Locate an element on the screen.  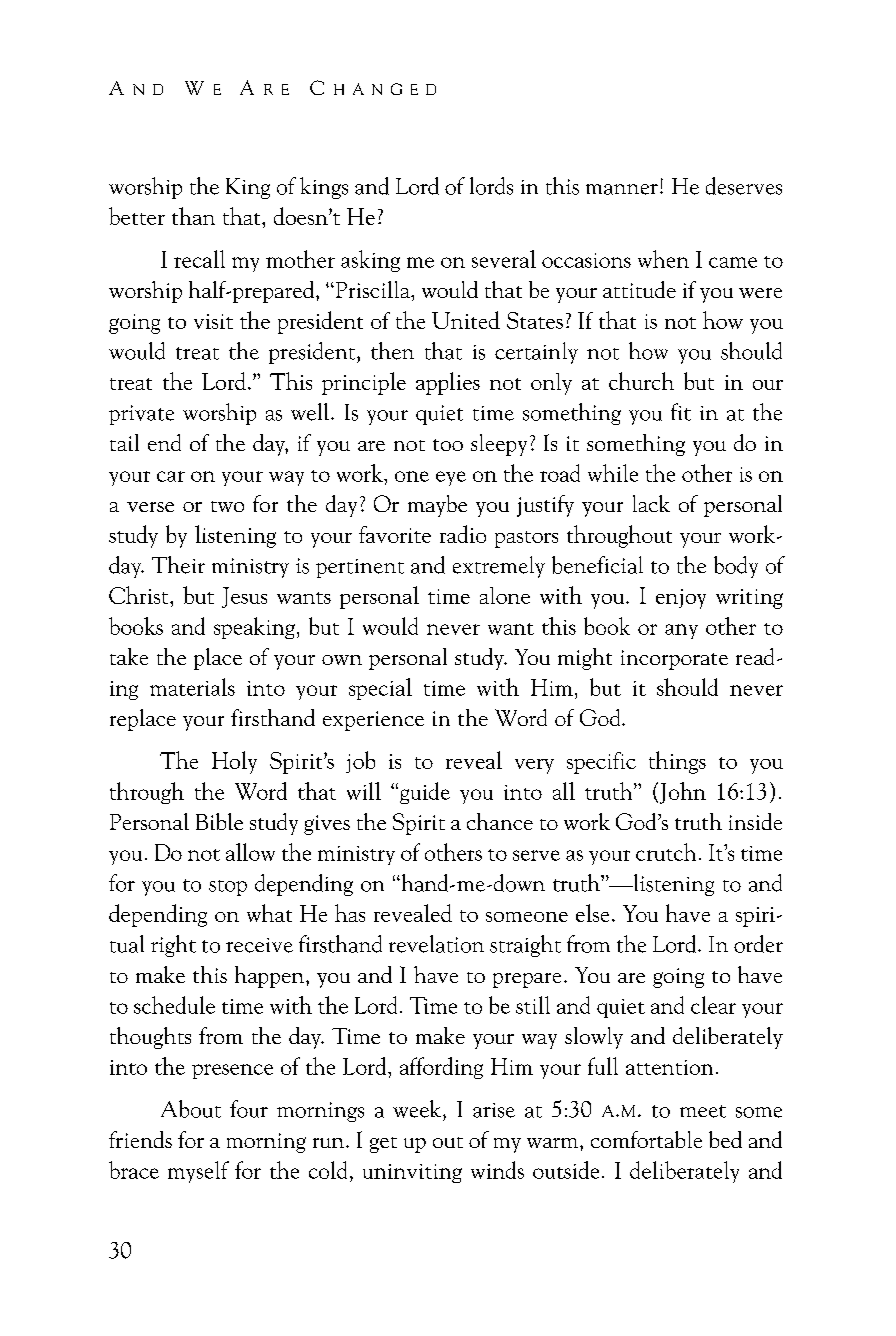
myself is located at coordinates (198, 1172).
